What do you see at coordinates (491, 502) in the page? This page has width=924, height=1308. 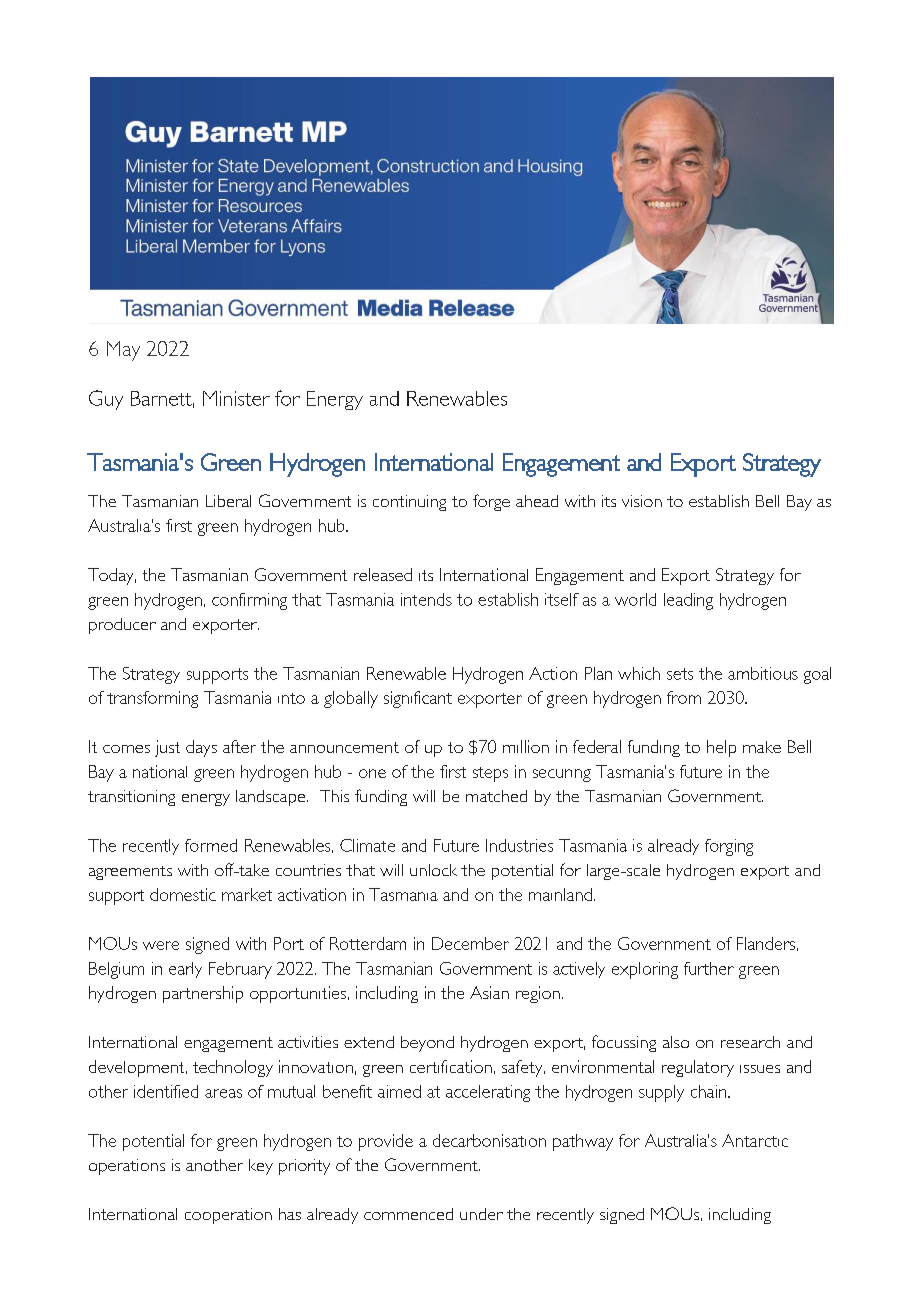 I see `forge` at bounding box center [491, 502].
